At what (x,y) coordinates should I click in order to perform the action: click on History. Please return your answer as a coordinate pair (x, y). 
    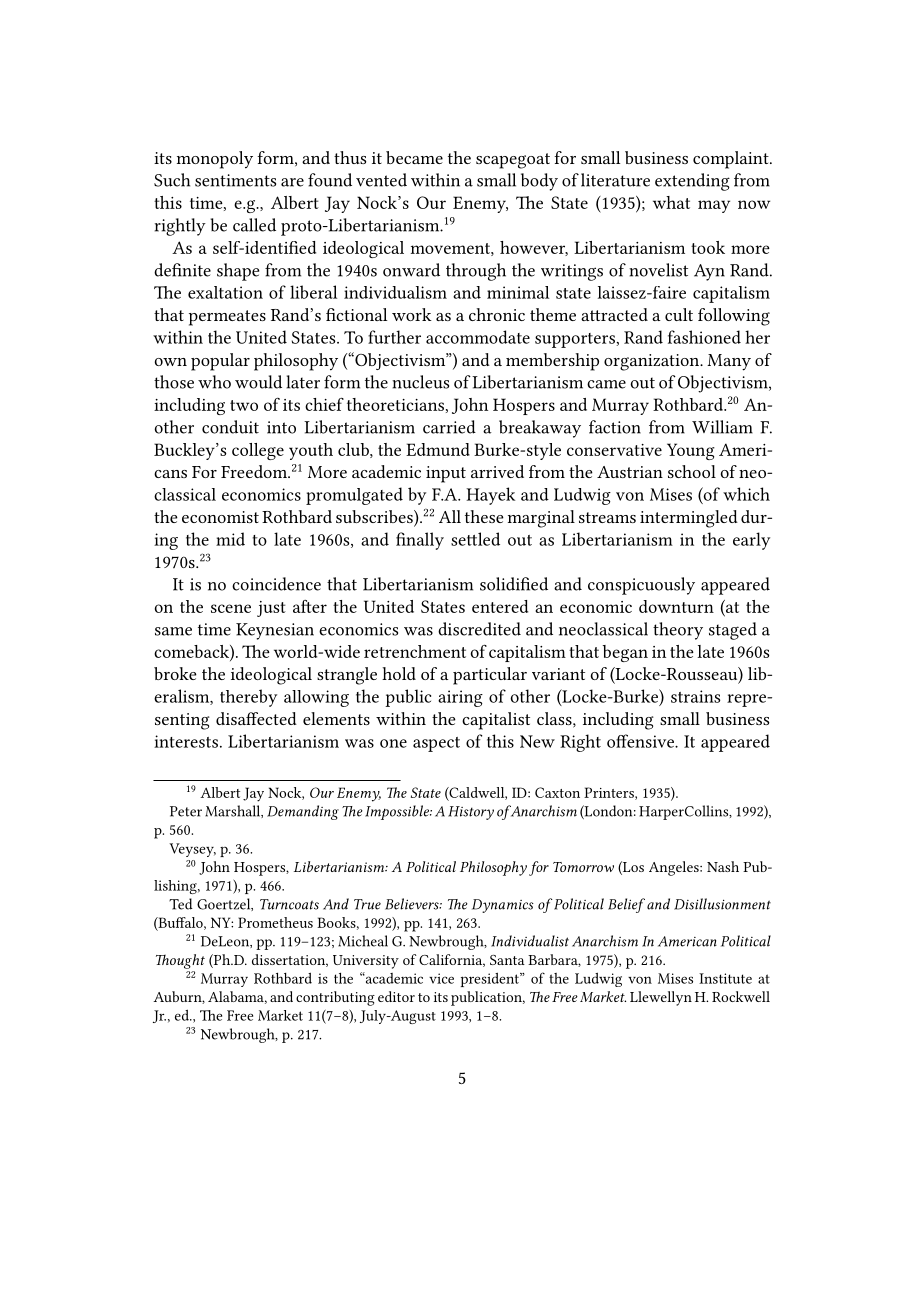
    Looking at the image, I should click on (471, 813).
